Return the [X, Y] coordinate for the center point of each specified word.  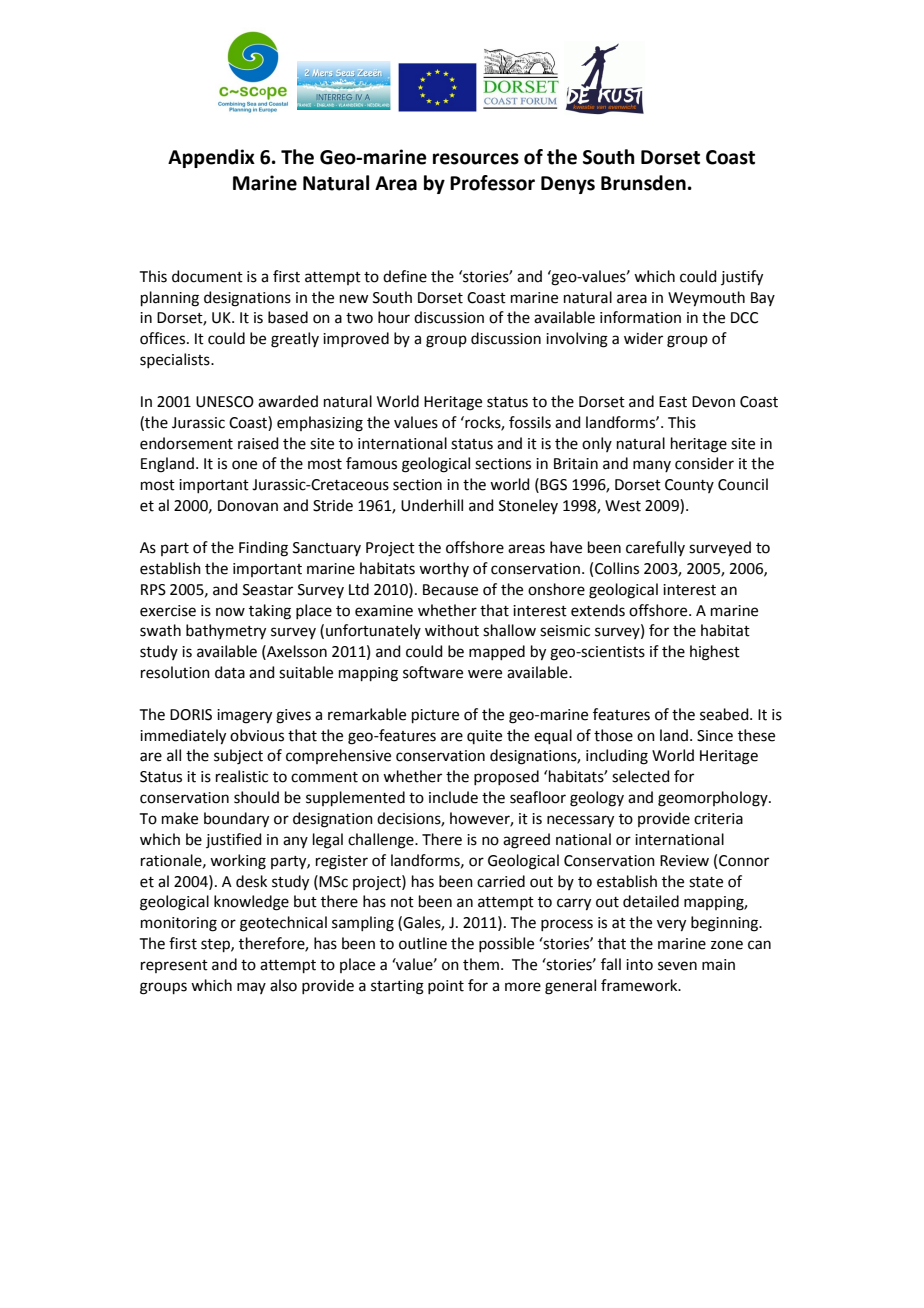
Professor [492, 183]
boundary [236, 820]
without [452, 630]
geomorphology [714, 799]
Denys [568, 185]
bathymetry [226, 632]
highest [715, 653]
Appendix [211, 158]
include [453, 797]
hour [394, 317]
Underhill [432, 505]
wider [643, 338]
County [689, 486]
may [251, 988]
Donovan [248, 506]
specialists [176, 360]
